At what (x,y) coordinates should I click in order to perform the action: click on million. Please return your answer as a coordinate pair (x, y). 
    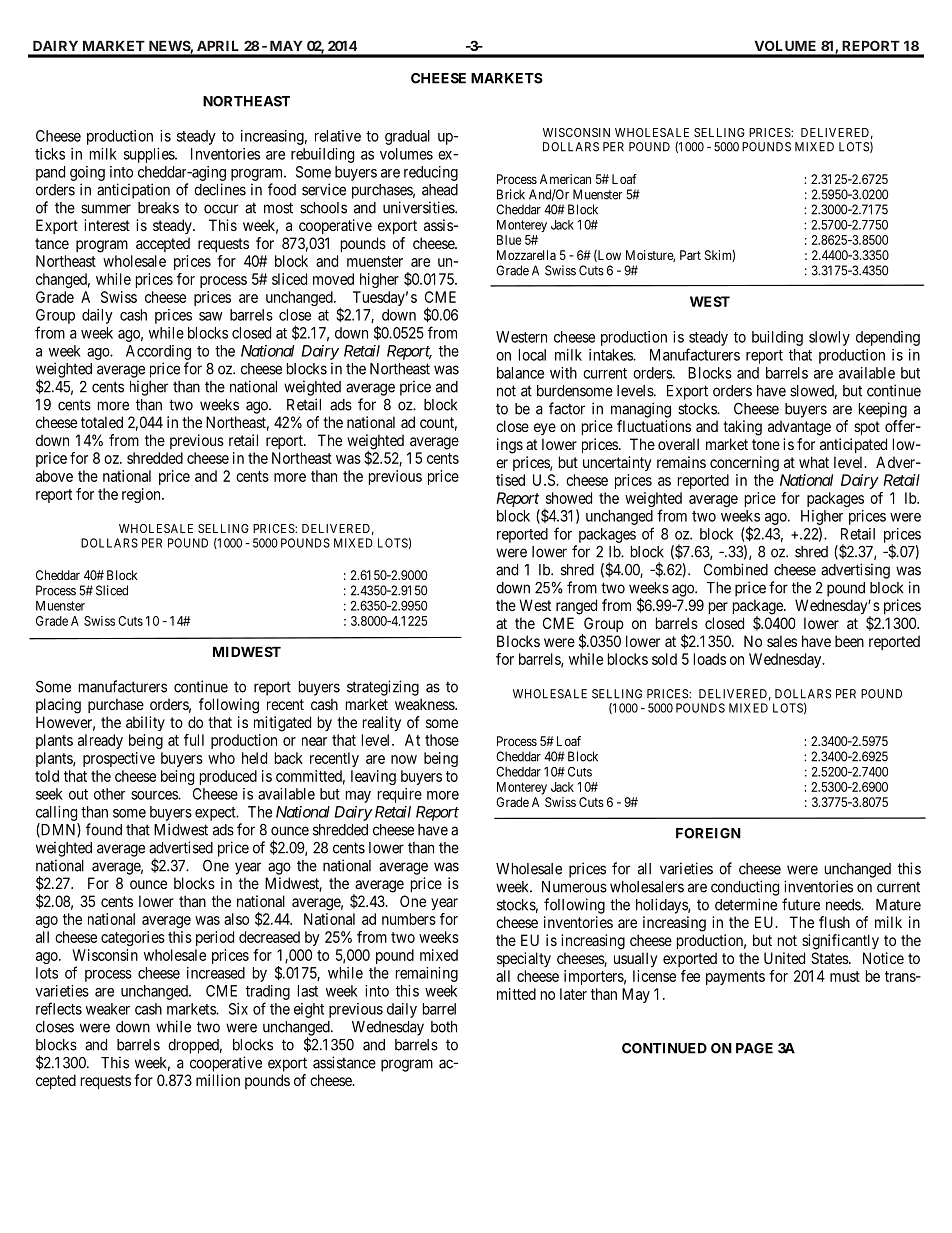
    Looking at the image, I should click on (218, 1080).
